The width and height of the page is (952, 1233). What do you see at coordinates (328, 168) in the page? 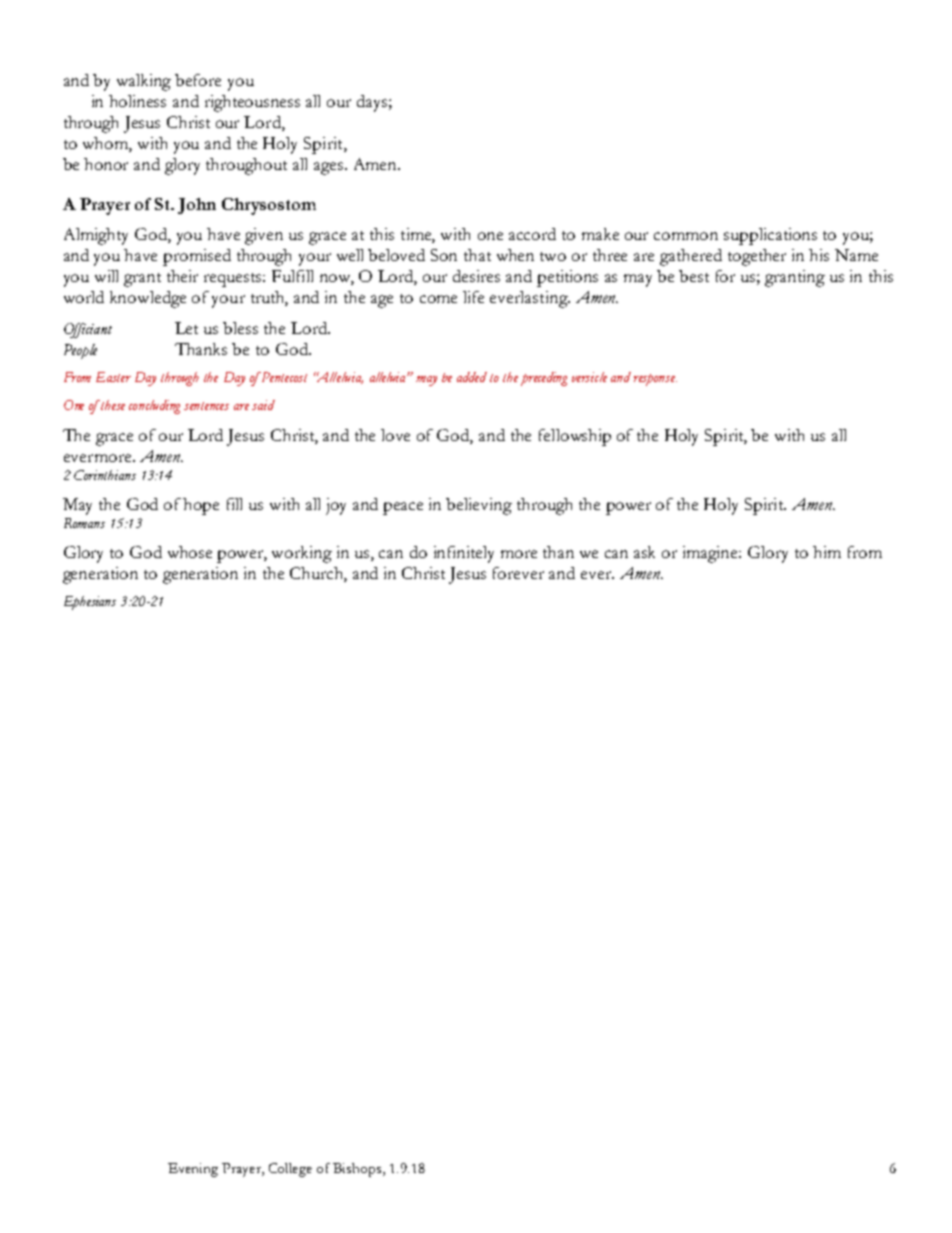
I see `ages` at bounding box center [328, 168].
